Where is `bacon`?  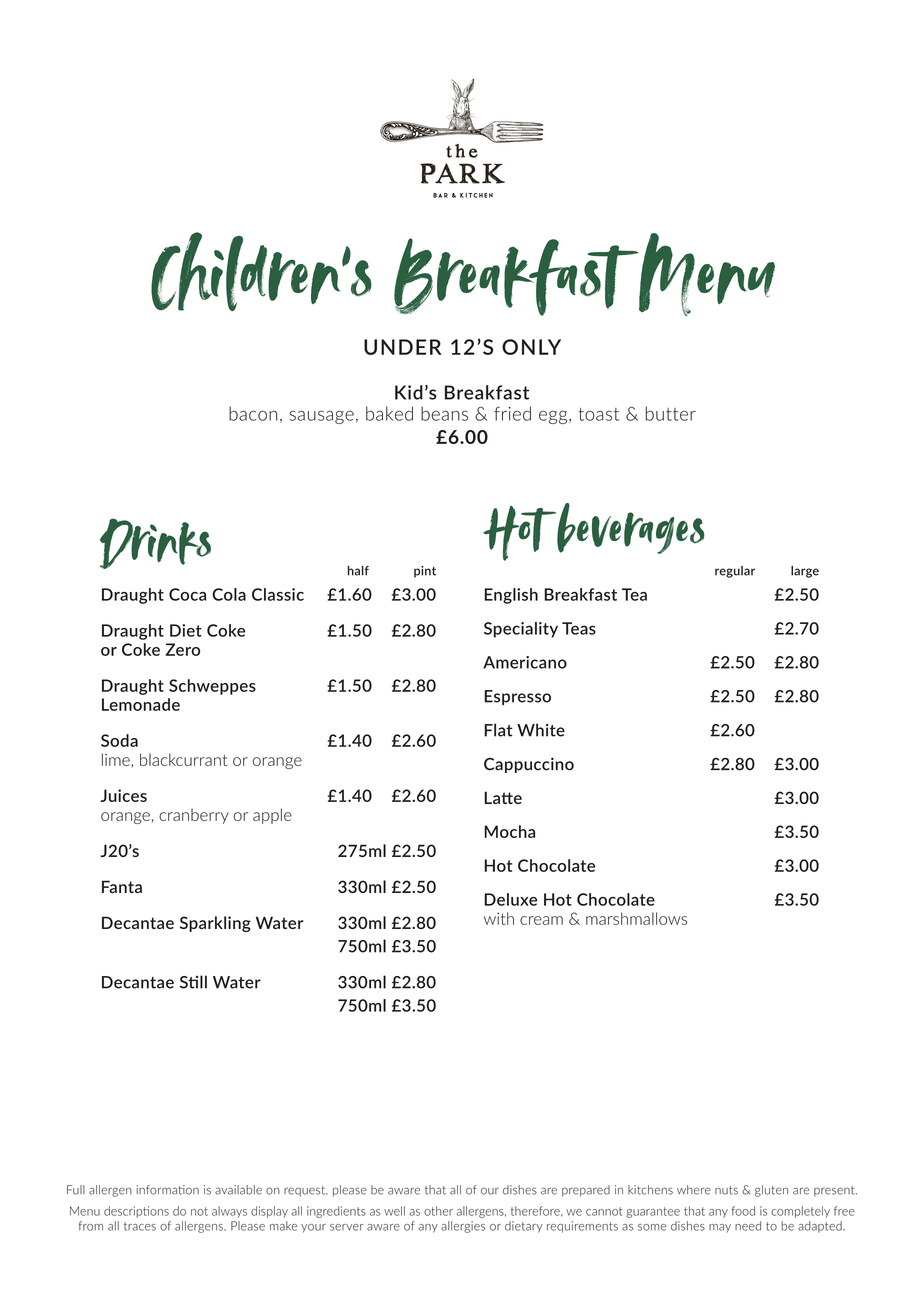 bacon is located at coordinates (253, 413).
